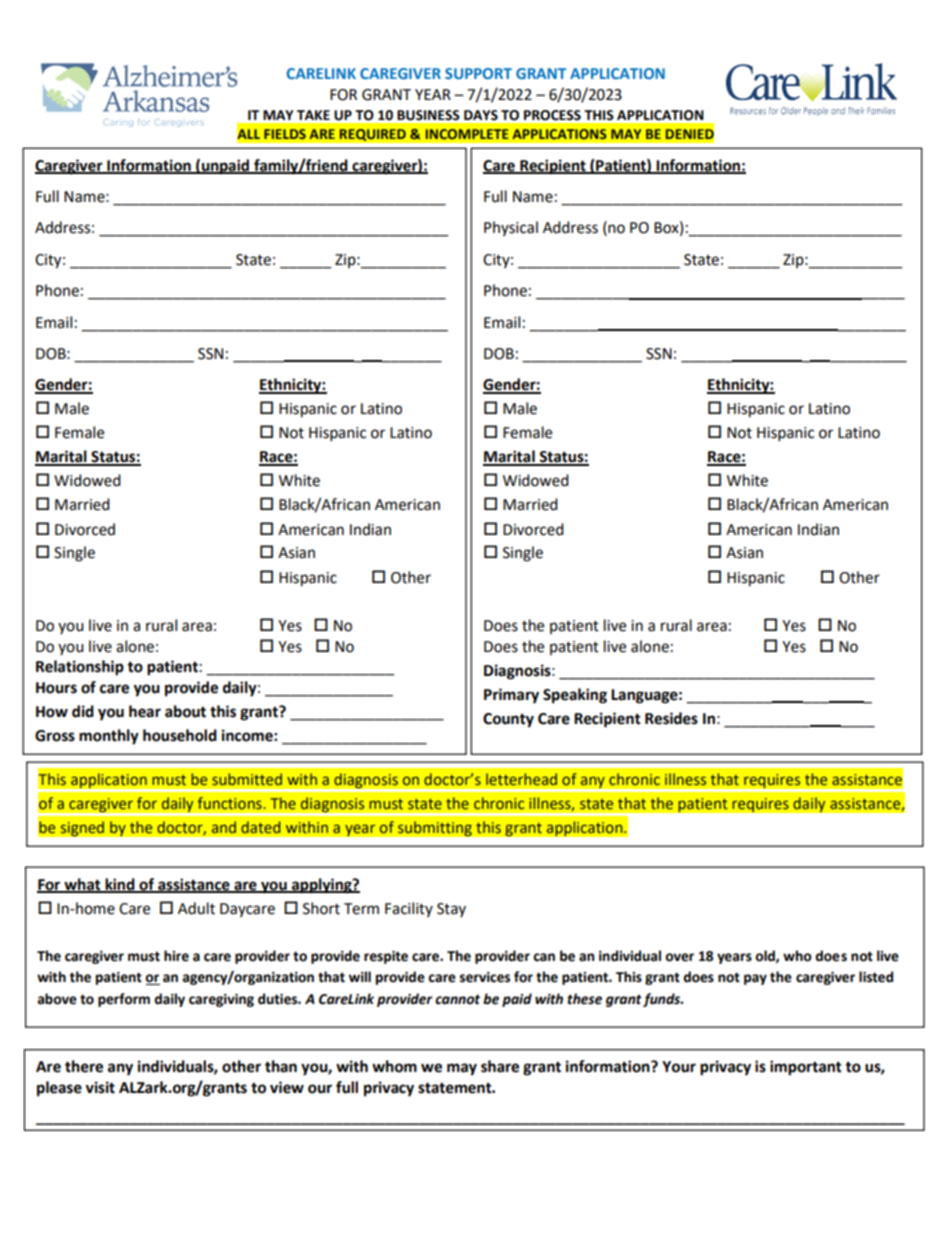  What do you see at coordinates (84, 1066) in the page?
I see `there` at bounding box center [84, 1066].
